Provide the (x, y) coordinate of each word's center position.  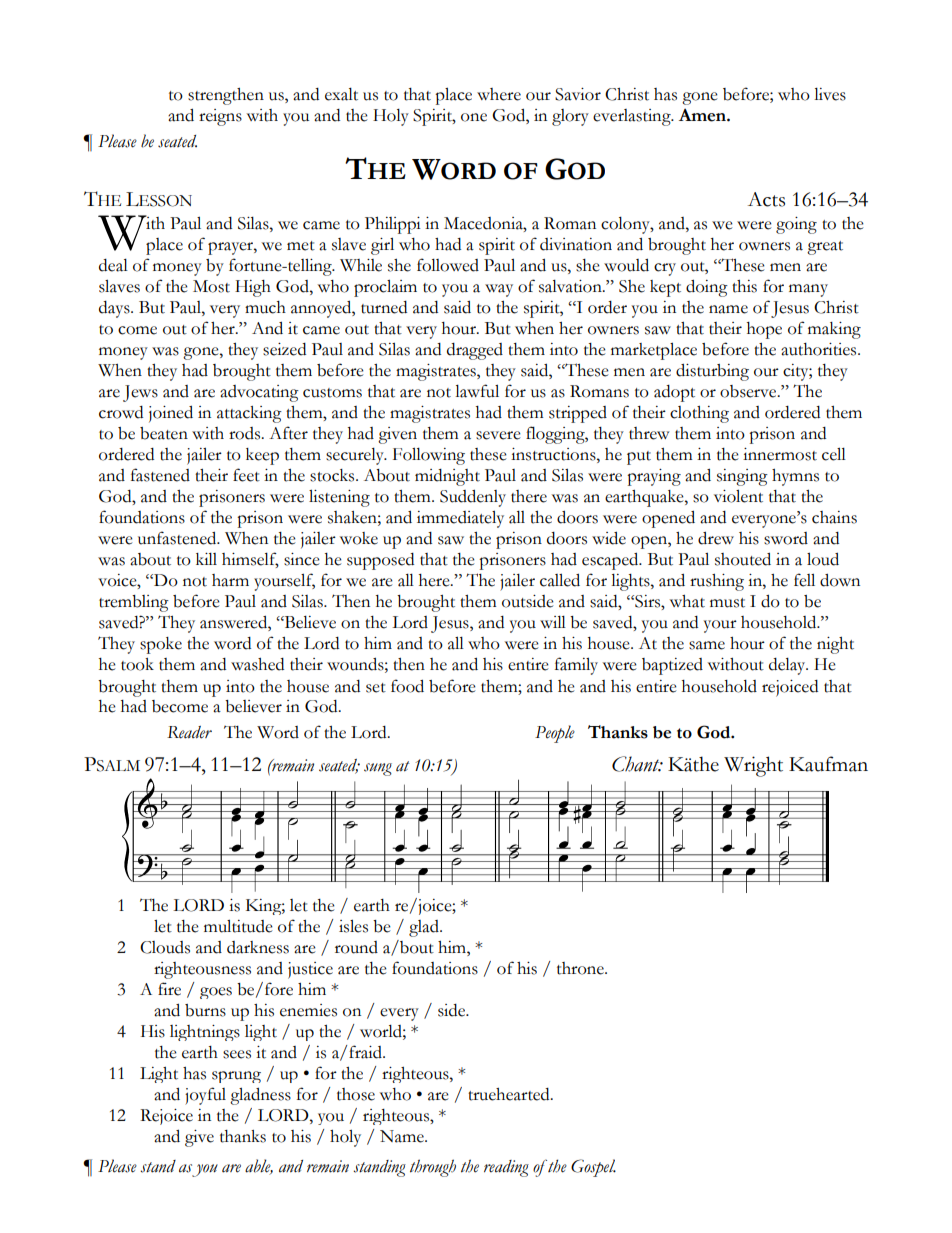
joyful (205, 1096)
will (553, 622)
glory (570, 117)
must (727, 603)
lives (830, 94)
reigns (220, 117)
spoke (161, 645)
